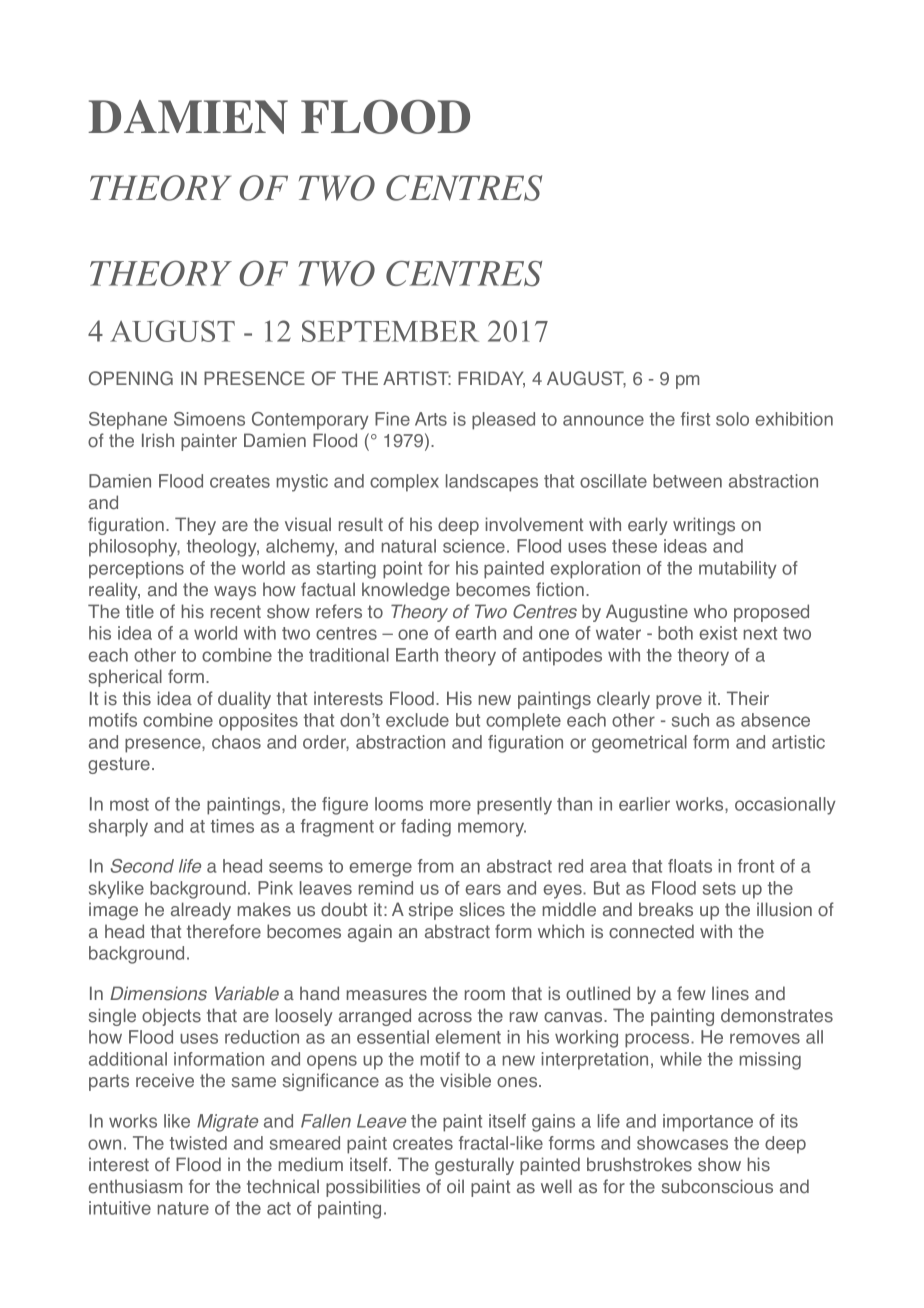 The width and height of the image is (924, 1308). Describe the element at coordinates (183, 1208) in the image. I see `nature` at that location.
